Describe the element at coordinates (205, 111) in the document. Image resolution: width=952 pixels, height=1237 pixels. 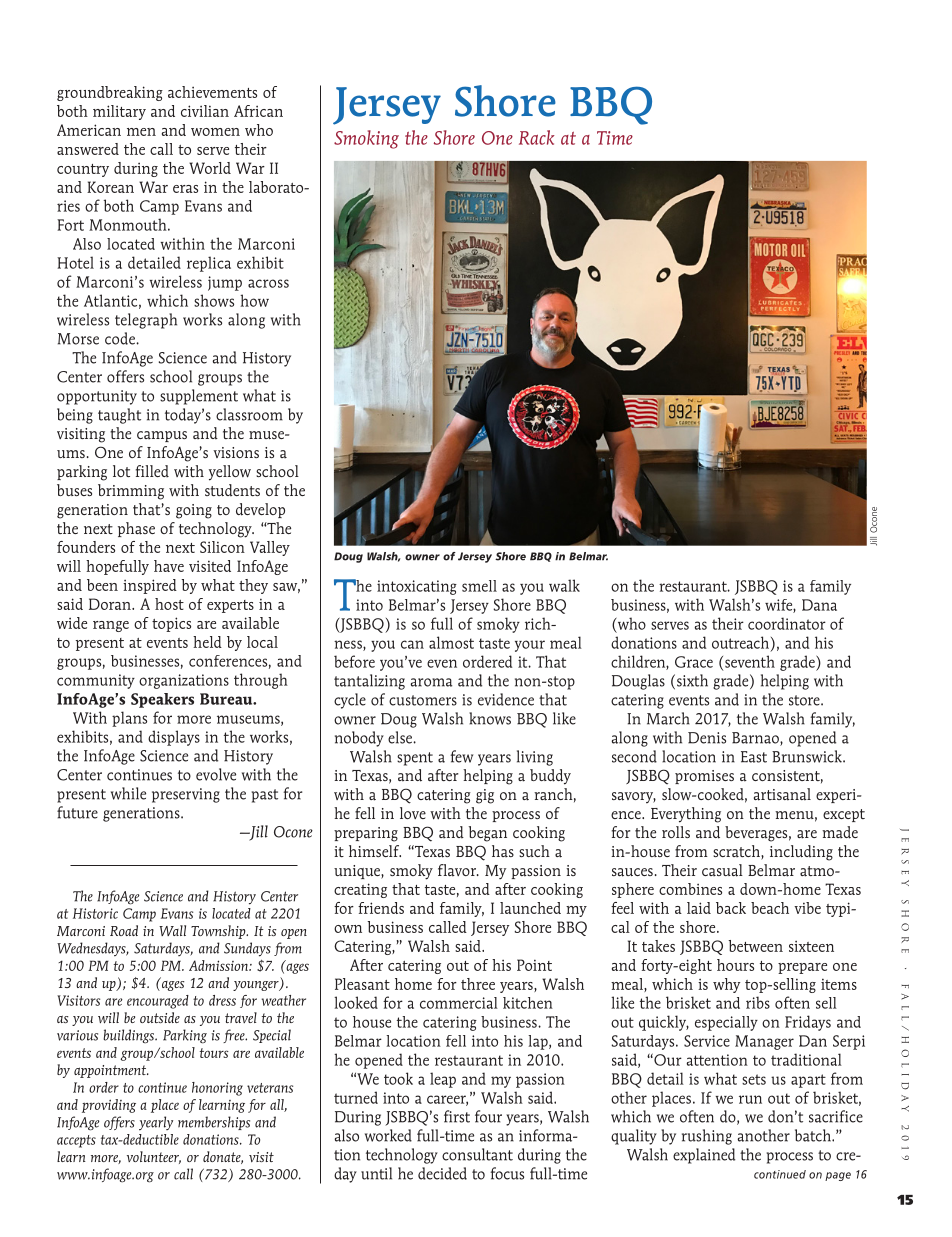
I see `civilian` at that location.
